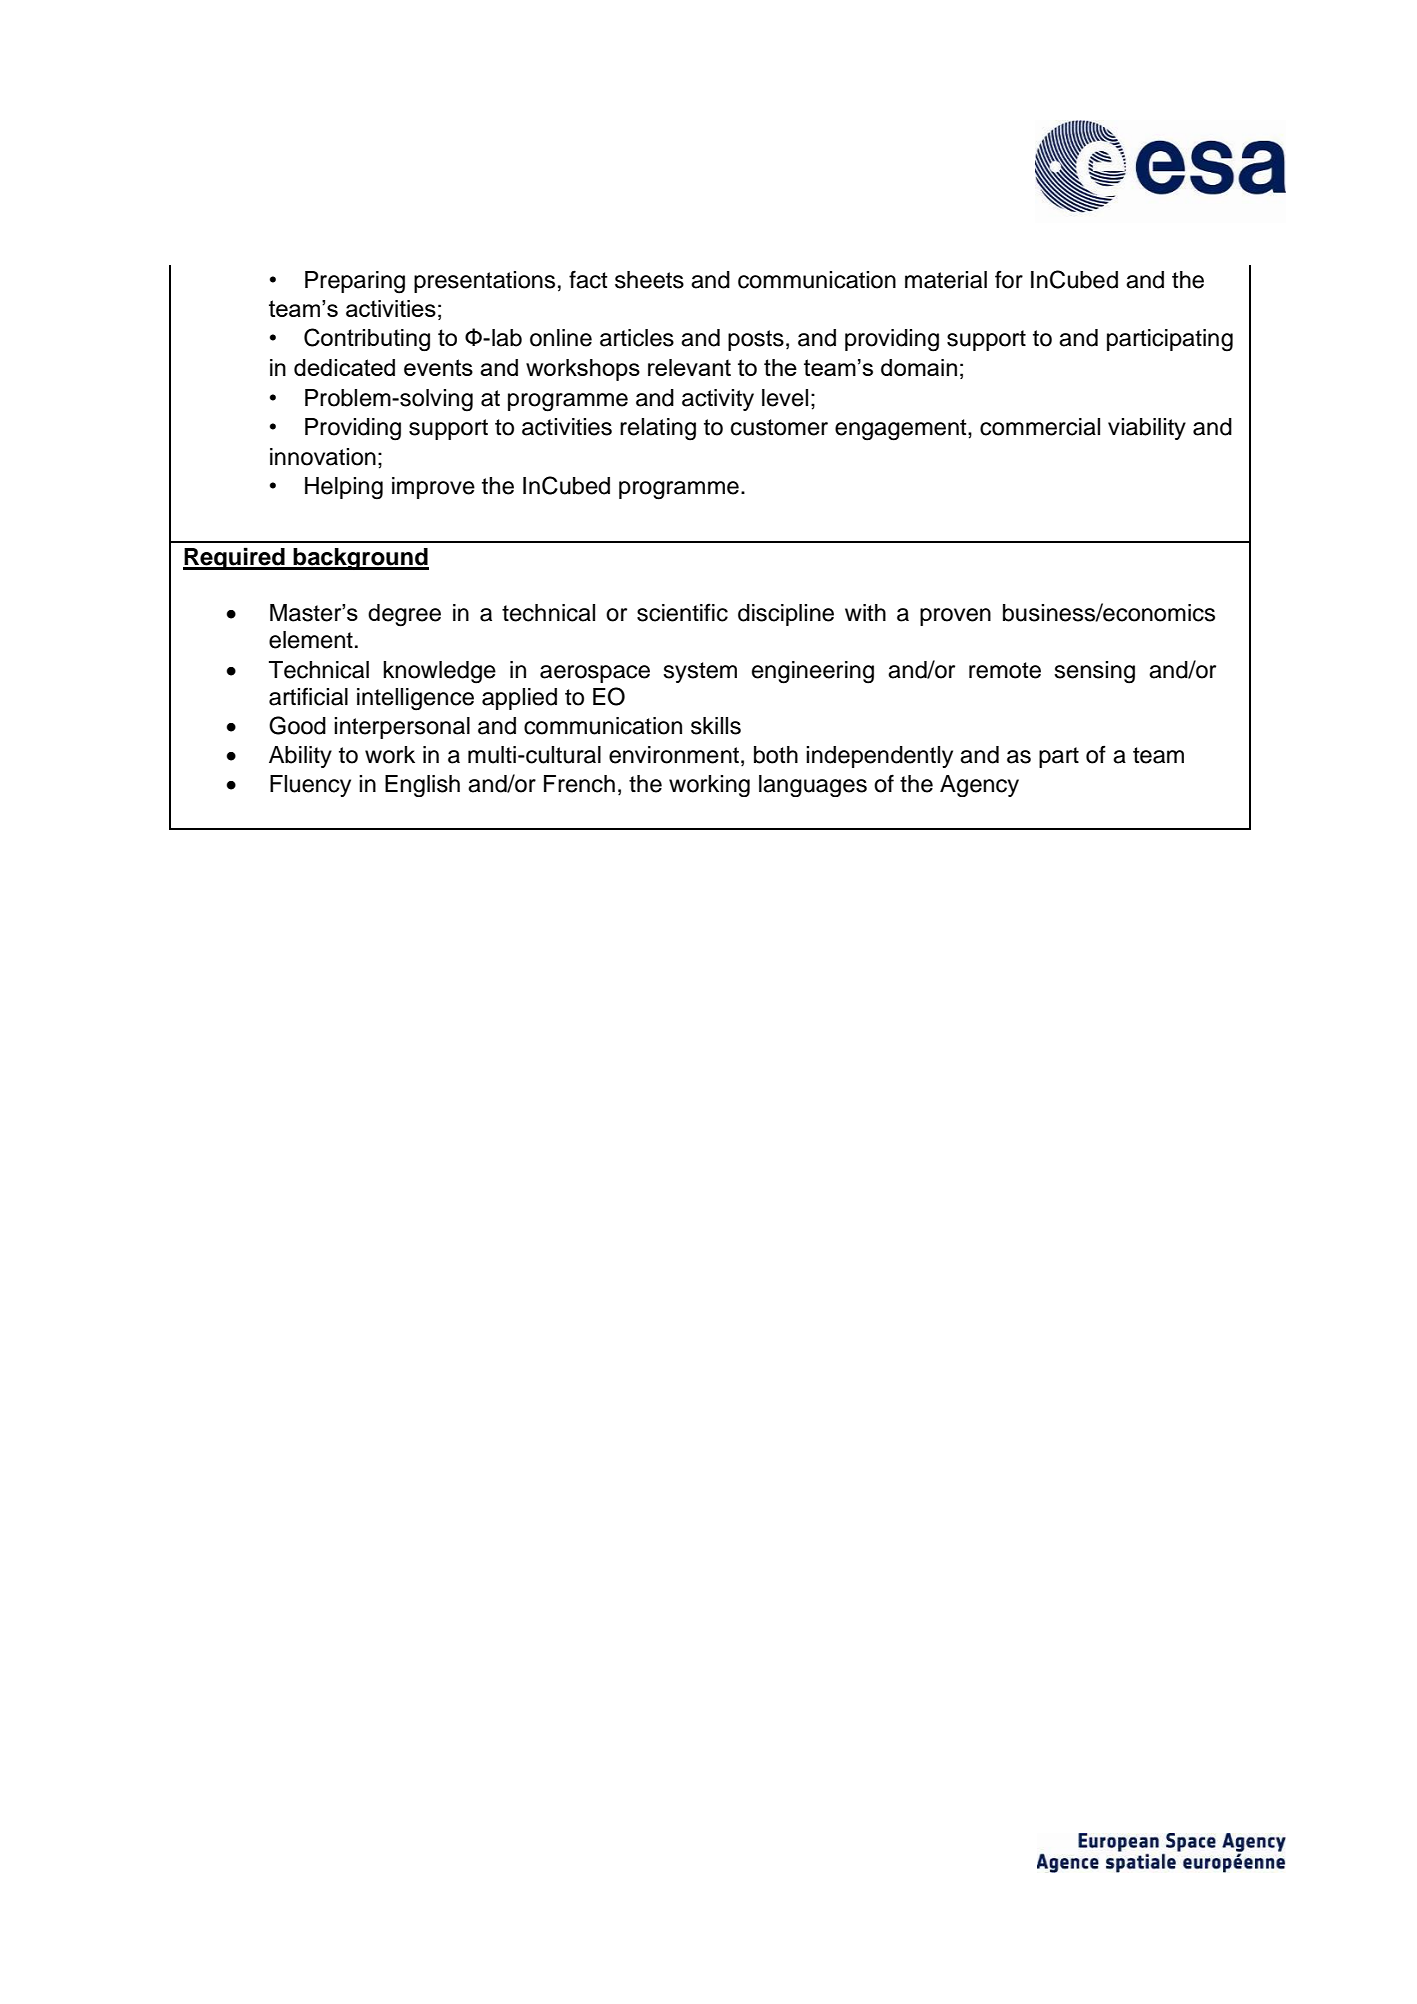 The width and height of the screenshot is (1417, 2004). What do you see at coordinates (649, 280) in the screenshot?
I see `sheets` at bounding box center [649, 280].
